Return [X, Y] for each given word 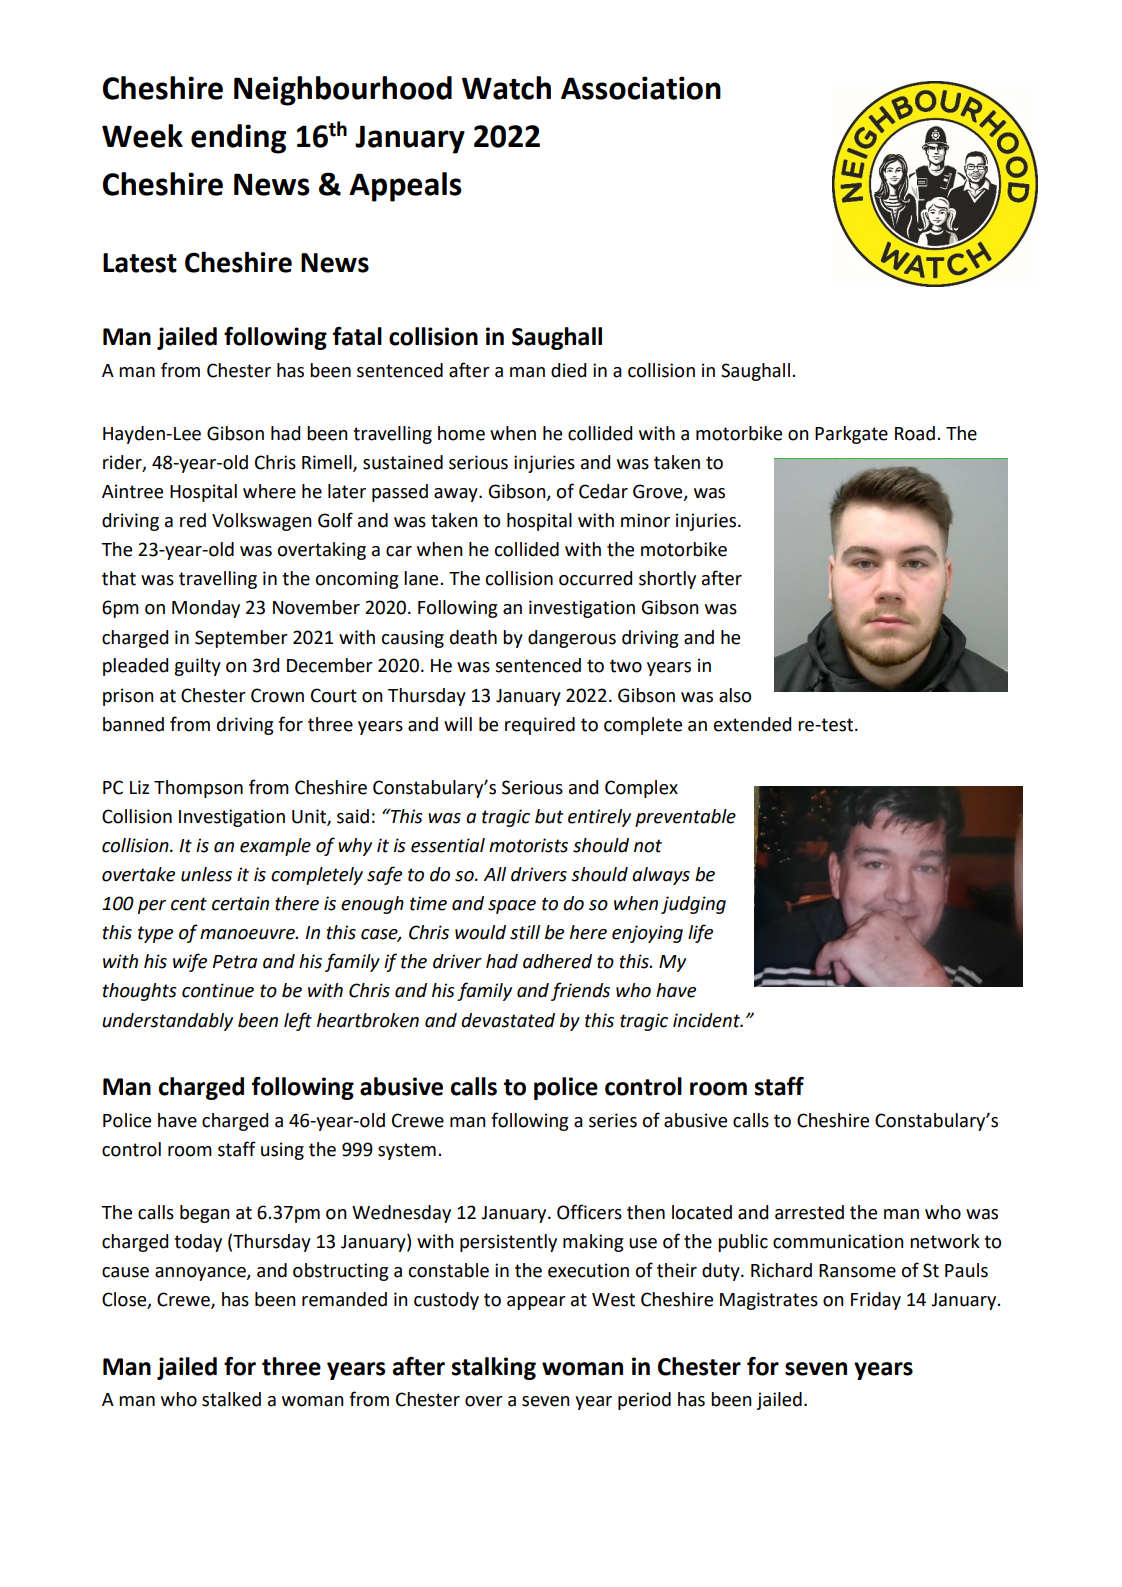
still [525, 932]
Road [915, 433]
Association [641, 88]
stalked [231, 1399]
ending [238, 139]
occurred [595, 578]
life [700, 933]
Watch [506, 88]
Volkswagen [262, 522]
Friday [876, 1301]
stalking [494, 1368]
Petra [235, 962]
